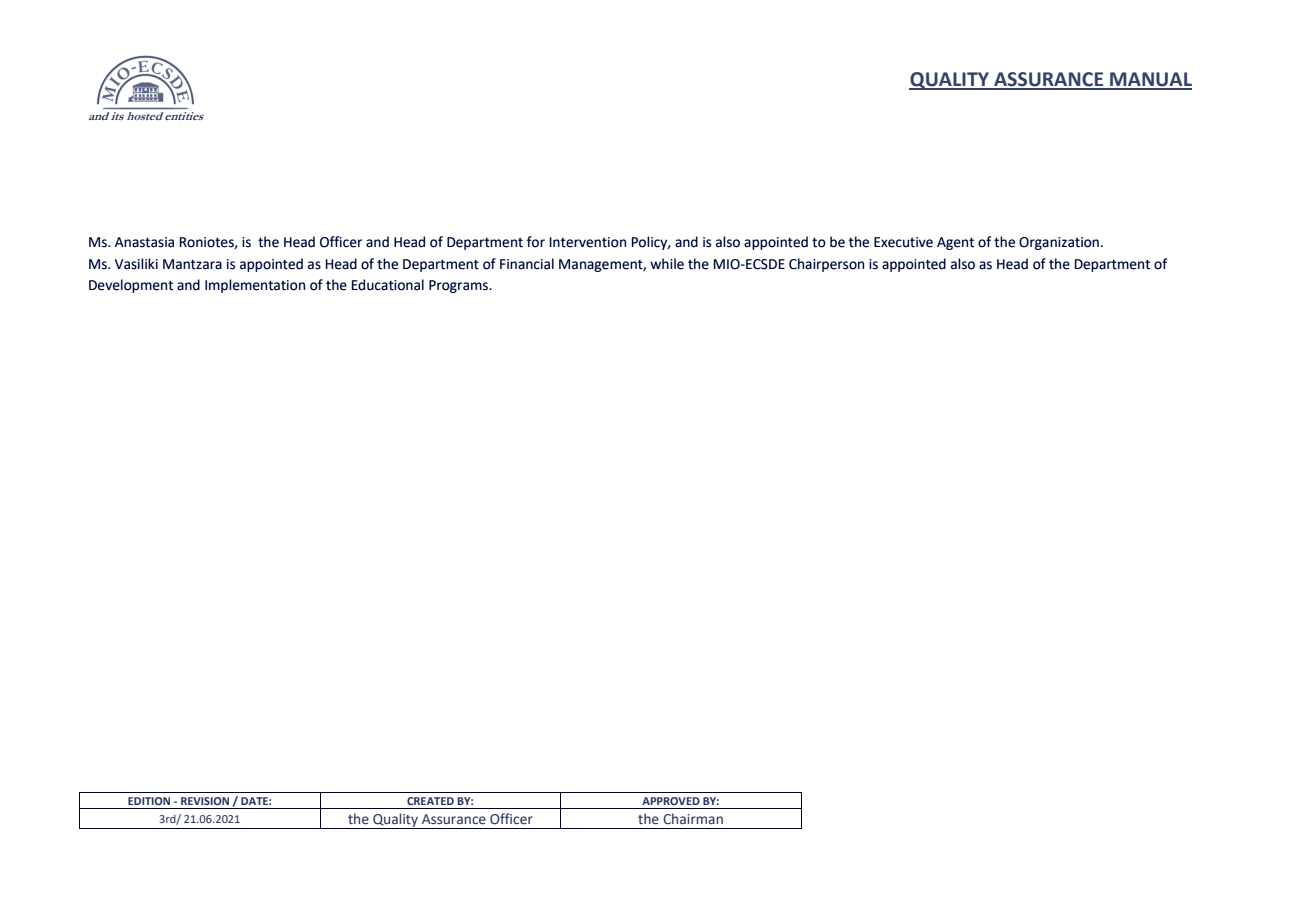 Image resolution: width=1308 pixels, height=924 pixels. Describe the element at coordinates (388, 285) in the page. I see `Educational` at that location.
